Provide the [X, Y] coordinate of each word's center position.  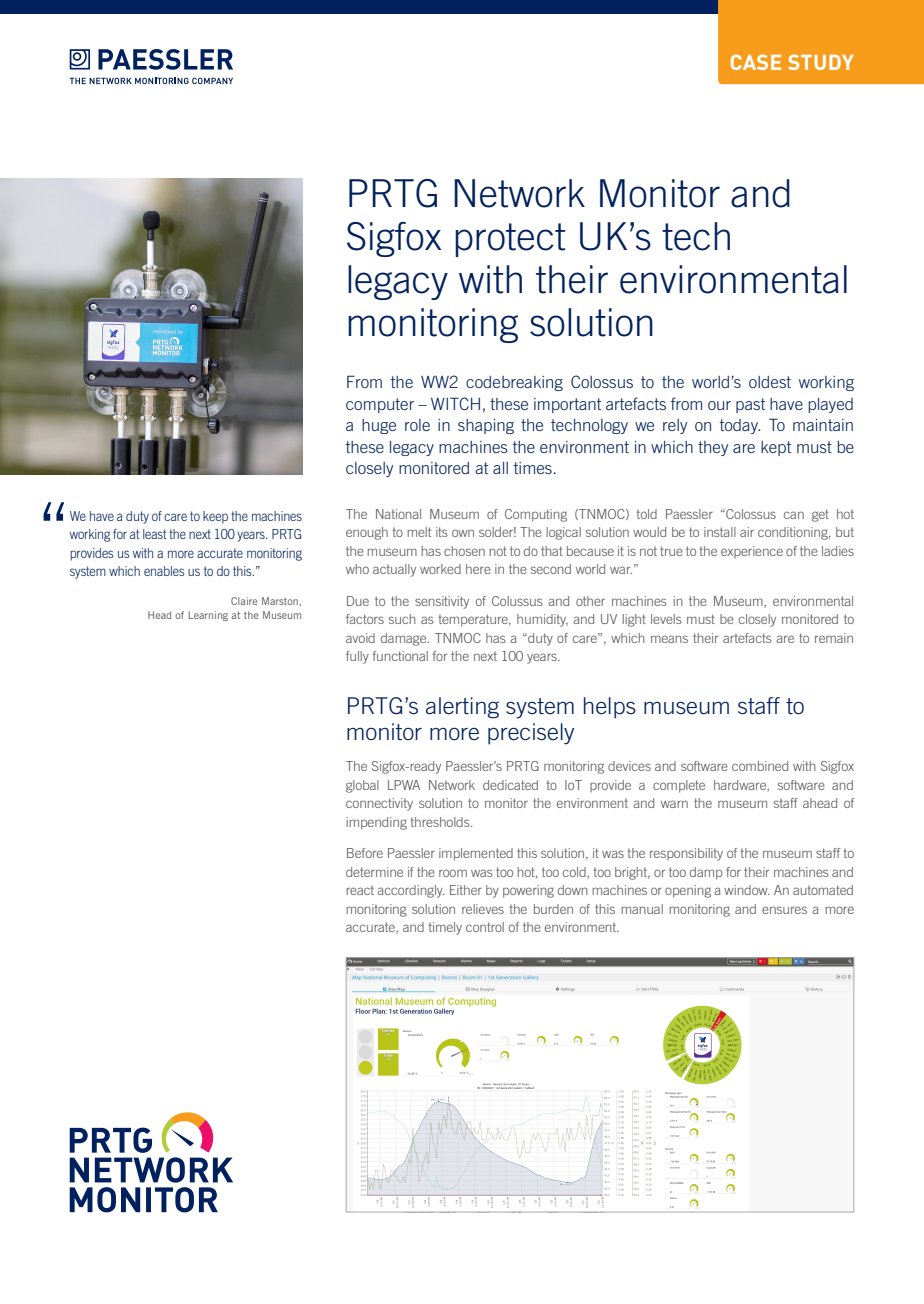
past [750, 405]
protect [510, 240]
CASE [756, 62]
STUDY [821, 62]
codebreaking [514, 383]
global [362, 786]
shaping [486, 426]
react [360, 890]
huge [379, 426]
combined [760, 766]
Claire [244, 601]
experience [752, 552]
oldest [770, 382]
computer [380, 405]
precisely [531, 734]
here [478, 569]
